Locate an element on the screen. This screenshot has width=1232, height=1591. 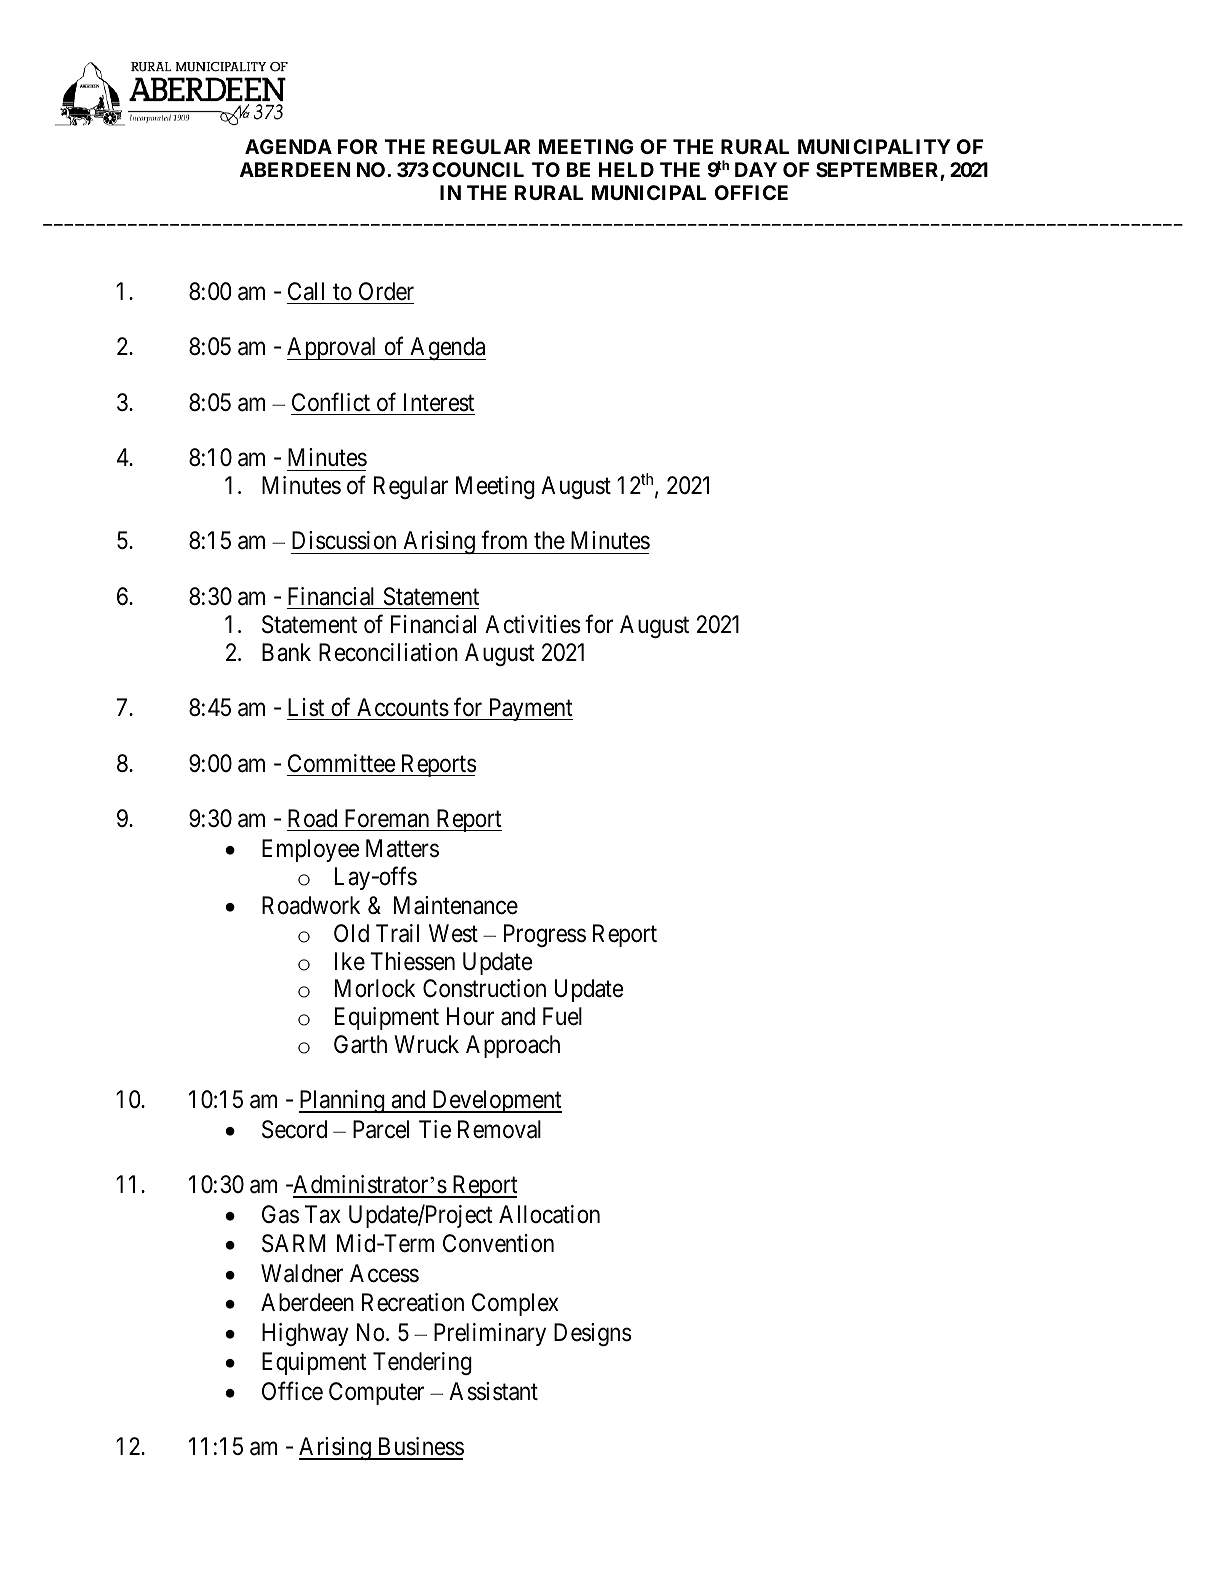
Construction is located at coordinates (484, 988).
